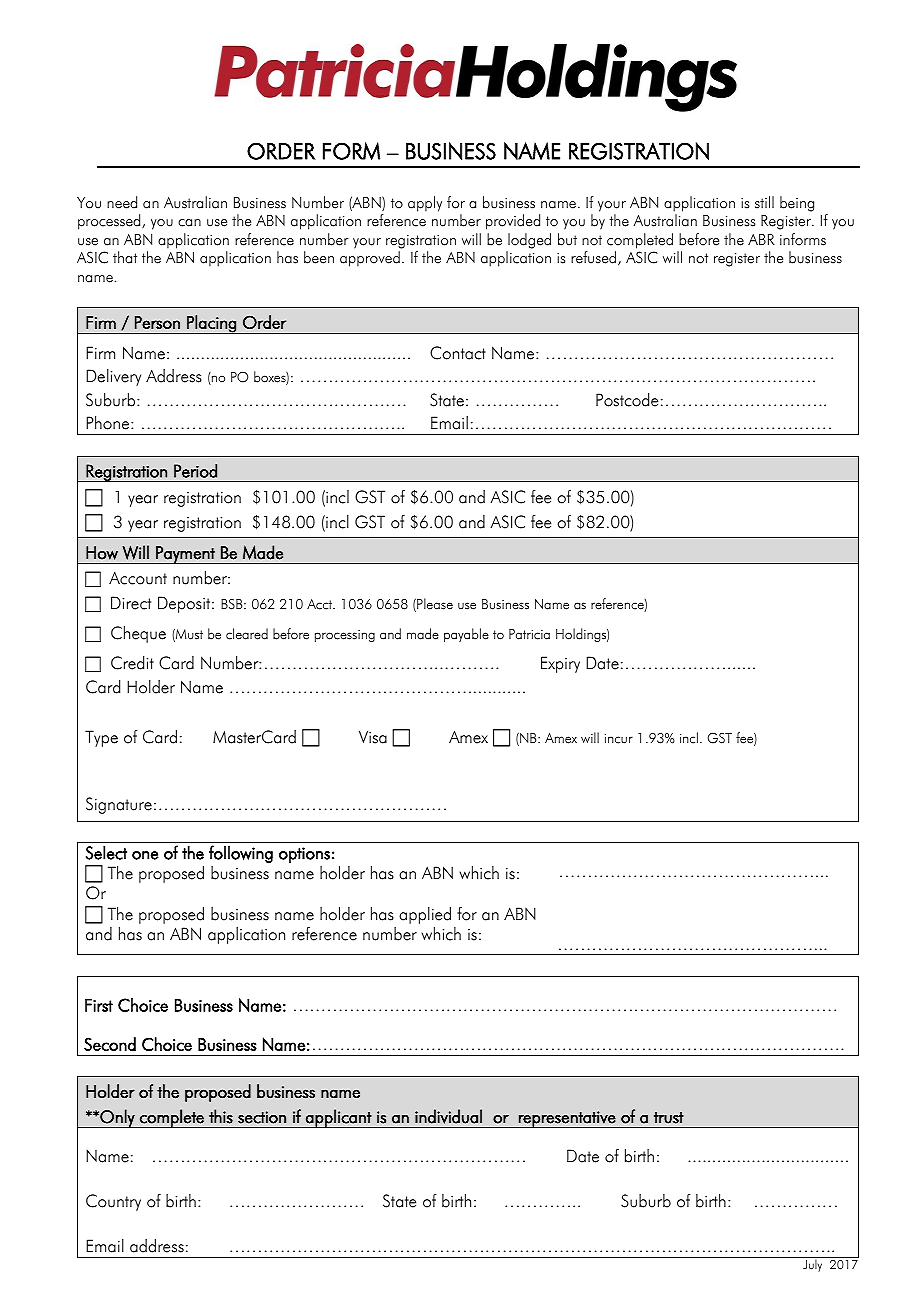  What do you see at coordinates (195, 471) in the screenshot?
I see `Period` at bounding box center [195, 471].
